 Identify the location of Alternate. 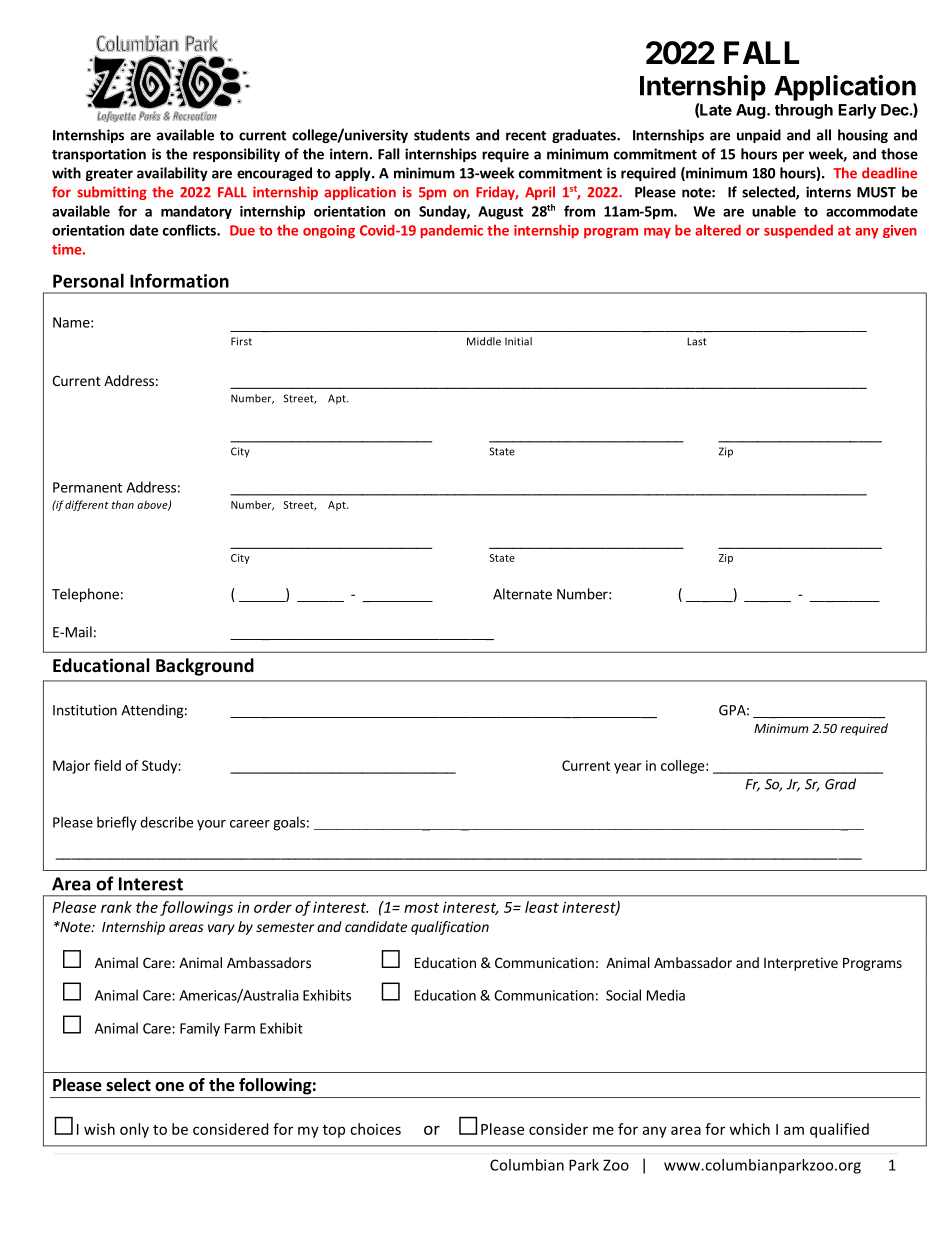
(522, 594).
